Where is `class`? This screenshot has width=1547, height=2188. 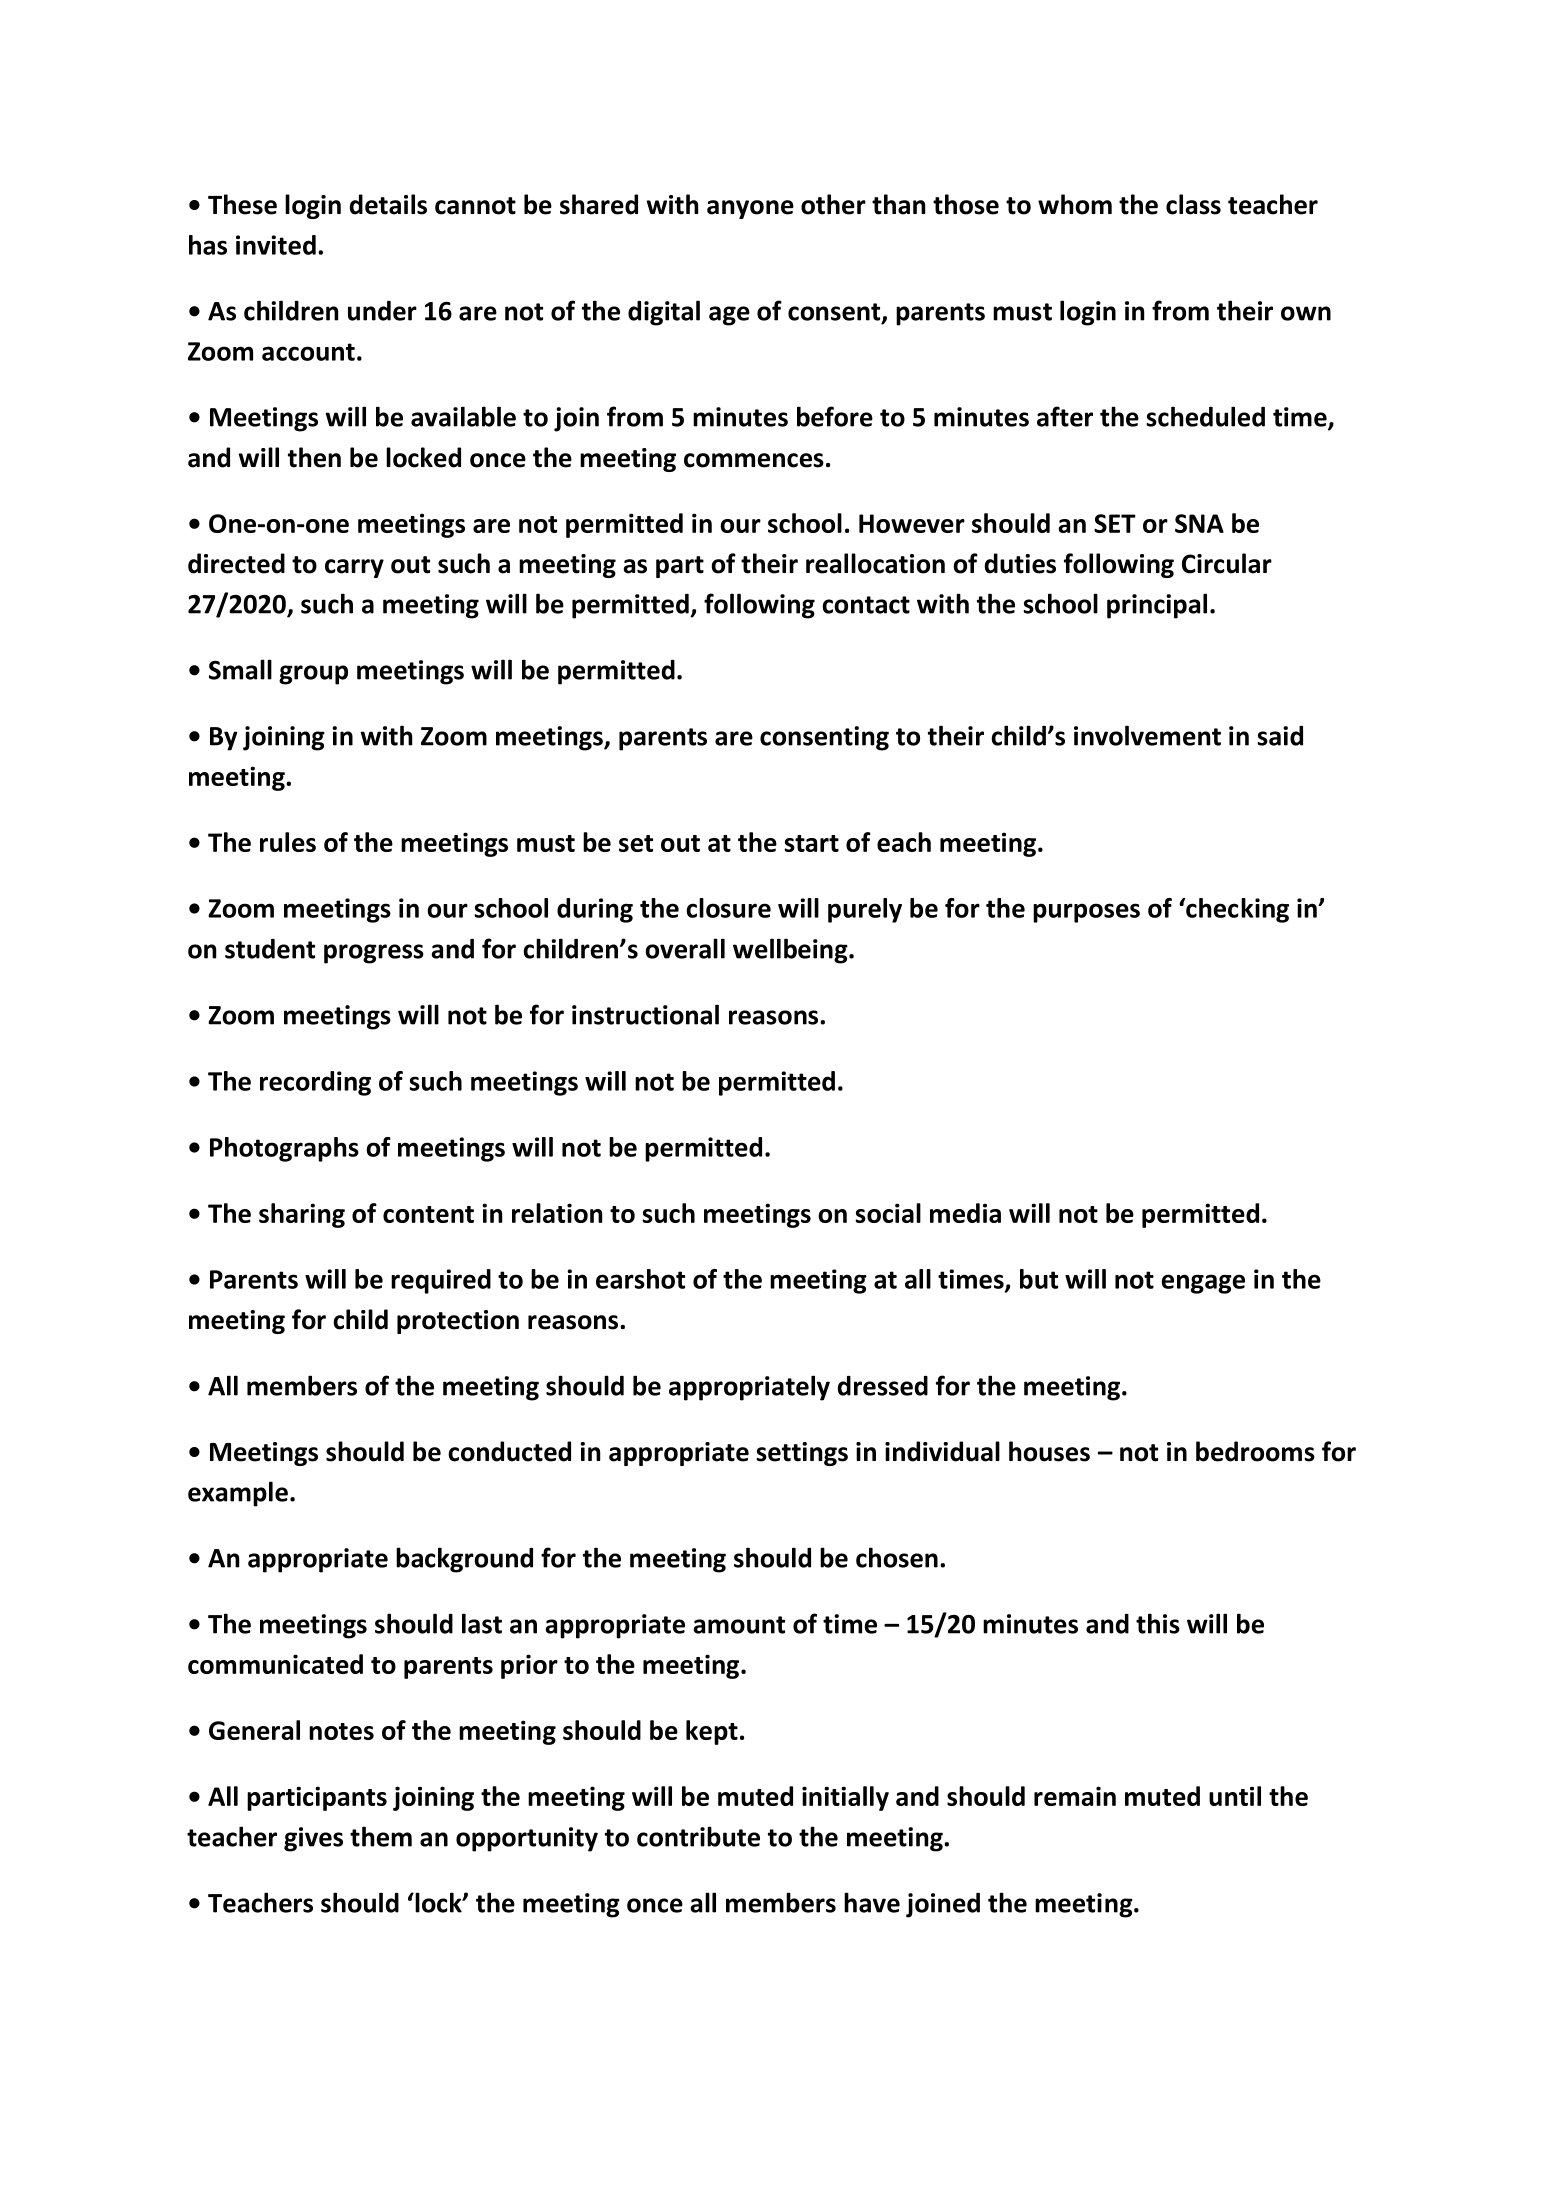
class is located at coordinates (1193, 204).
